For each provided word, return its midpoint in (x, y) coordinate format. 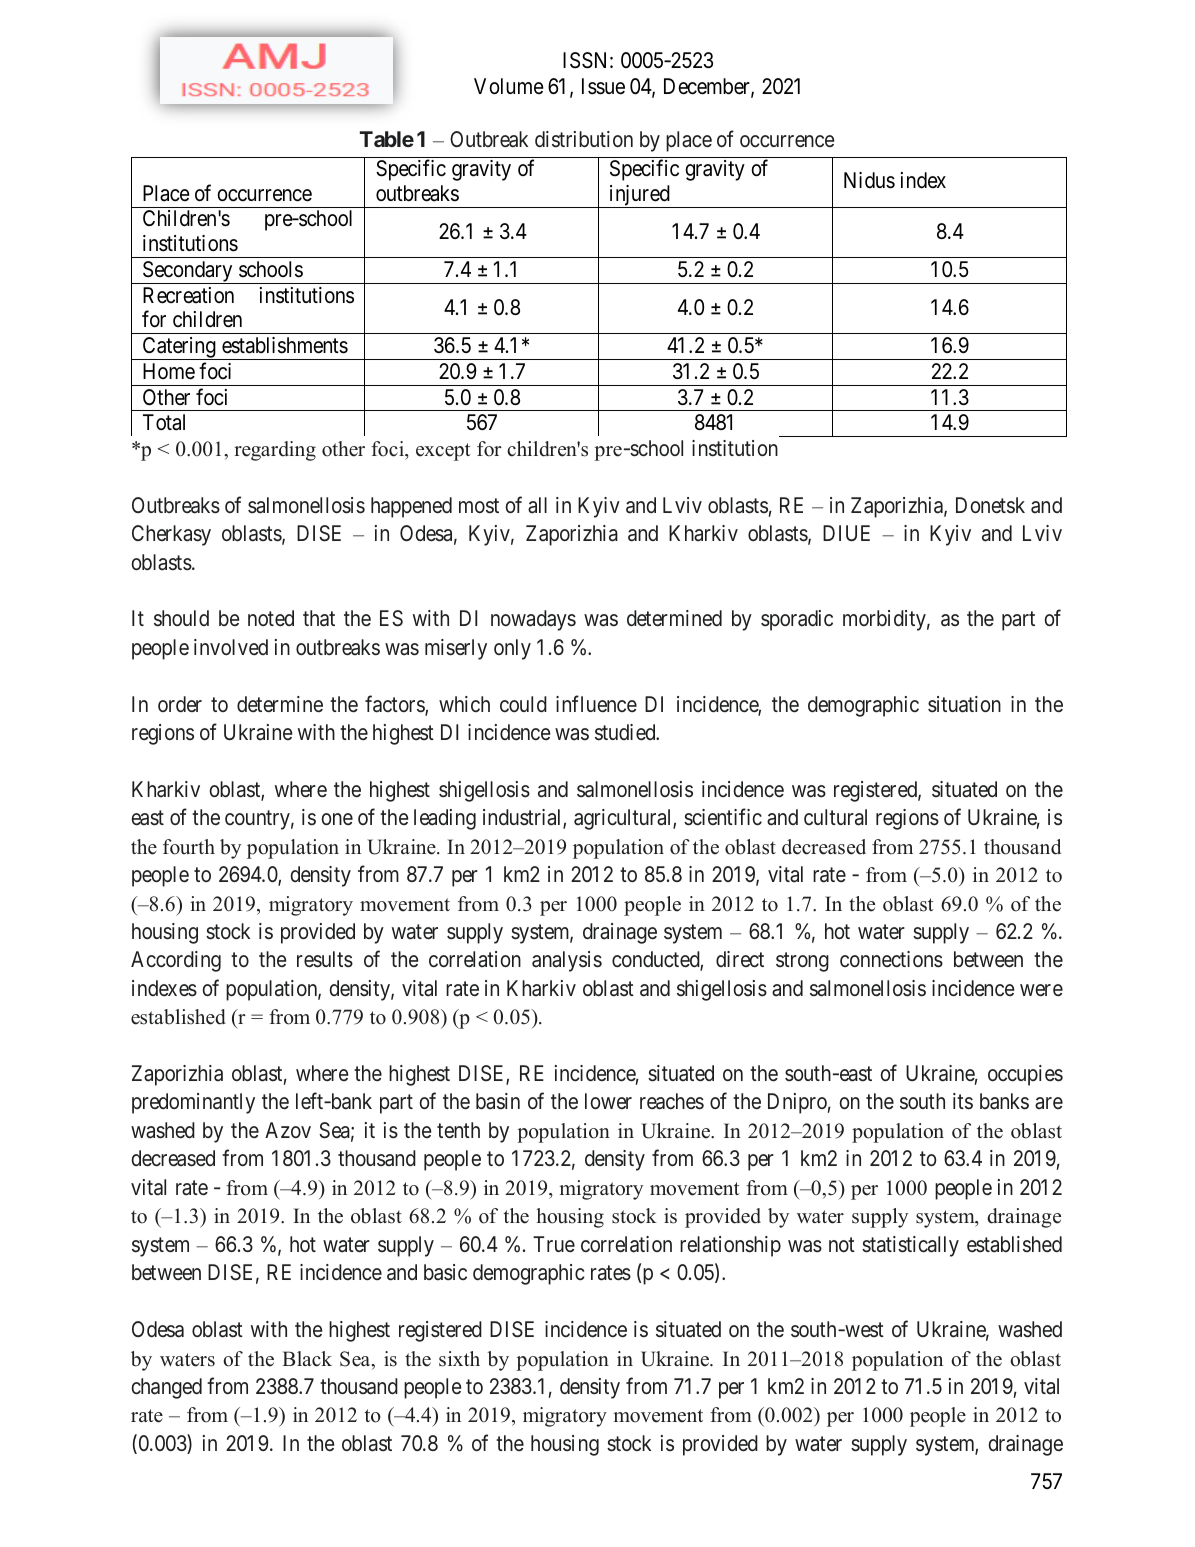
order (180, 704)
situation (964, 704)
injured (639, 196)
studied (626, 732)
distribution (584, 139)
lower (608, 1101)
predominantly (193, 1103)
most (479, 506)
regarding (275, 451)
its (963, 1101)
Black (307, 1359)
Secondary (187, 272)
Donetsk (990, 505)
